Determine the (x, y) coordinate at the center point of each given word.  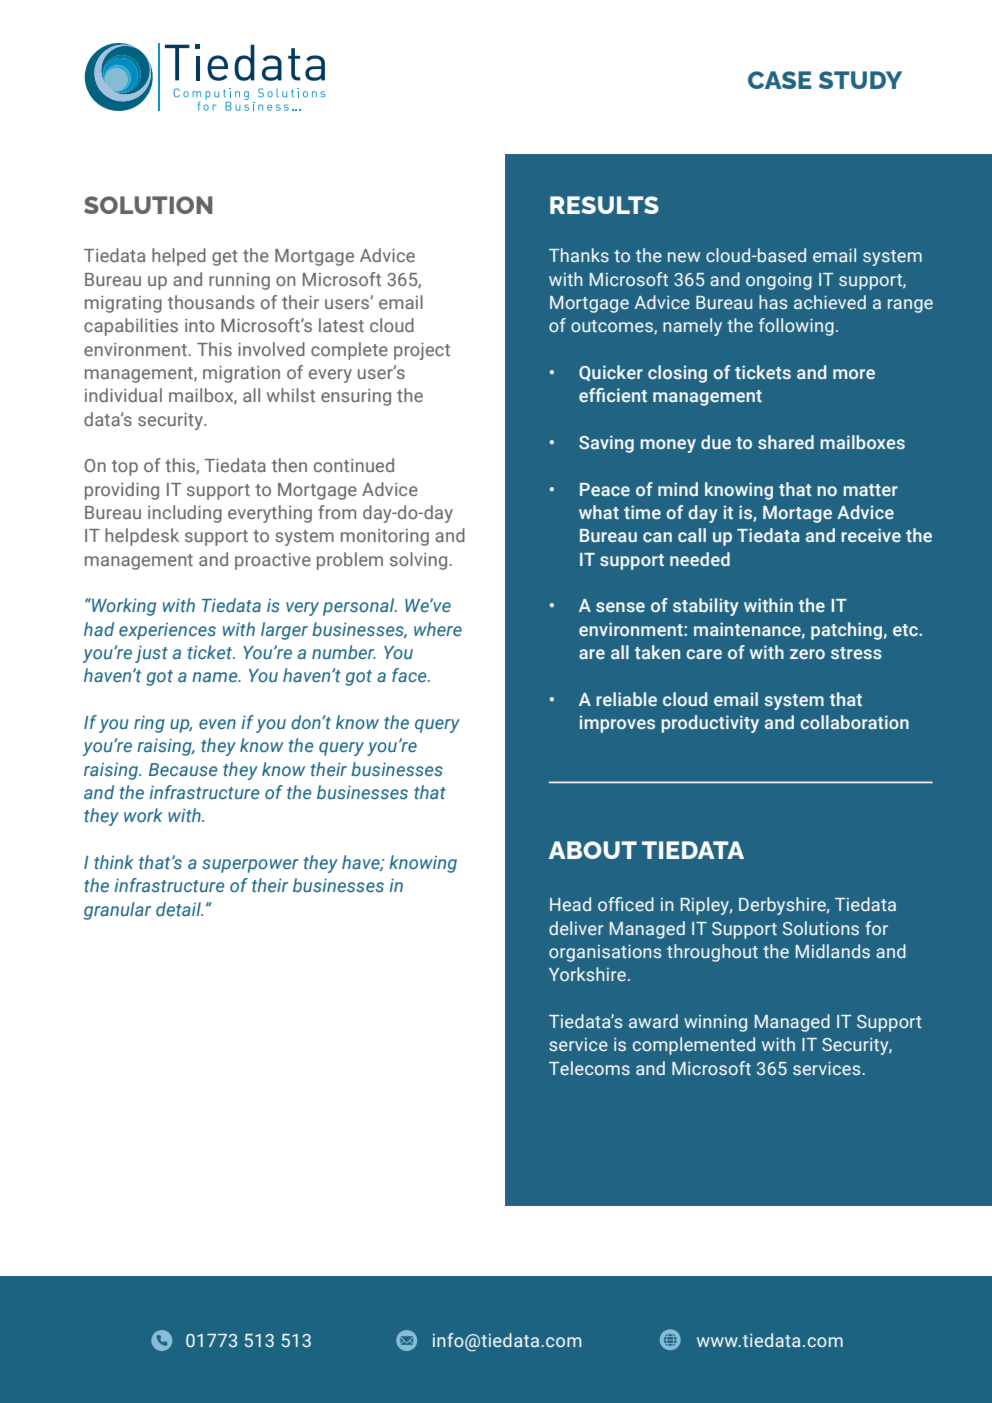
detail (179, 909)
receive (871, 535)
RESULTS (604, 205)
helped (179, 257)
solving (418, 561)
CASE (779, 80)
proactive (273, 561)
